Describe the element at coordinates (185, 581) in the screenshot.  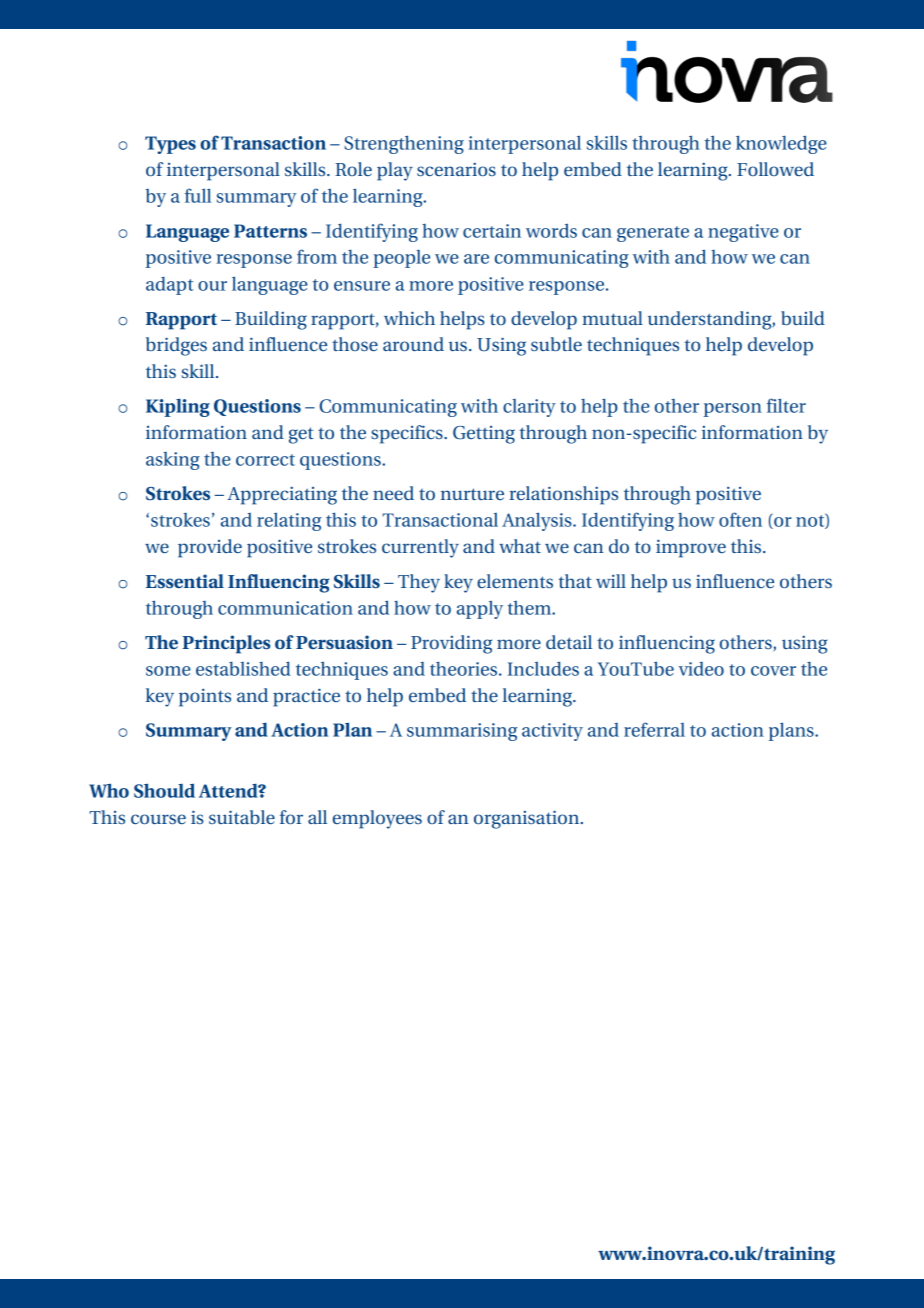
I see `Essential` at that location.
